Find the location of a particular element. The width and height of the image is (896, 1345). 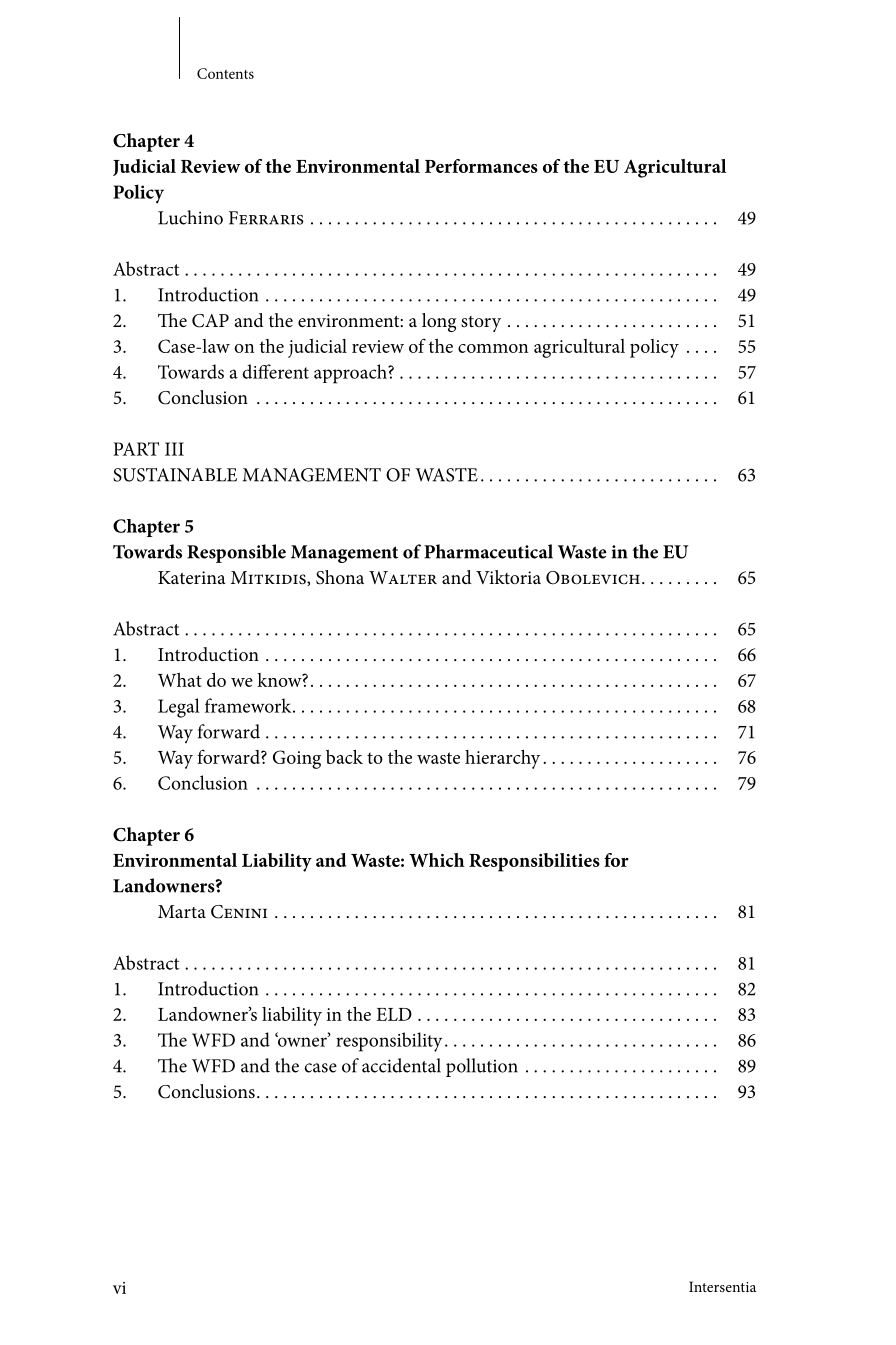

Performances is located at coordinates (481, 166).
